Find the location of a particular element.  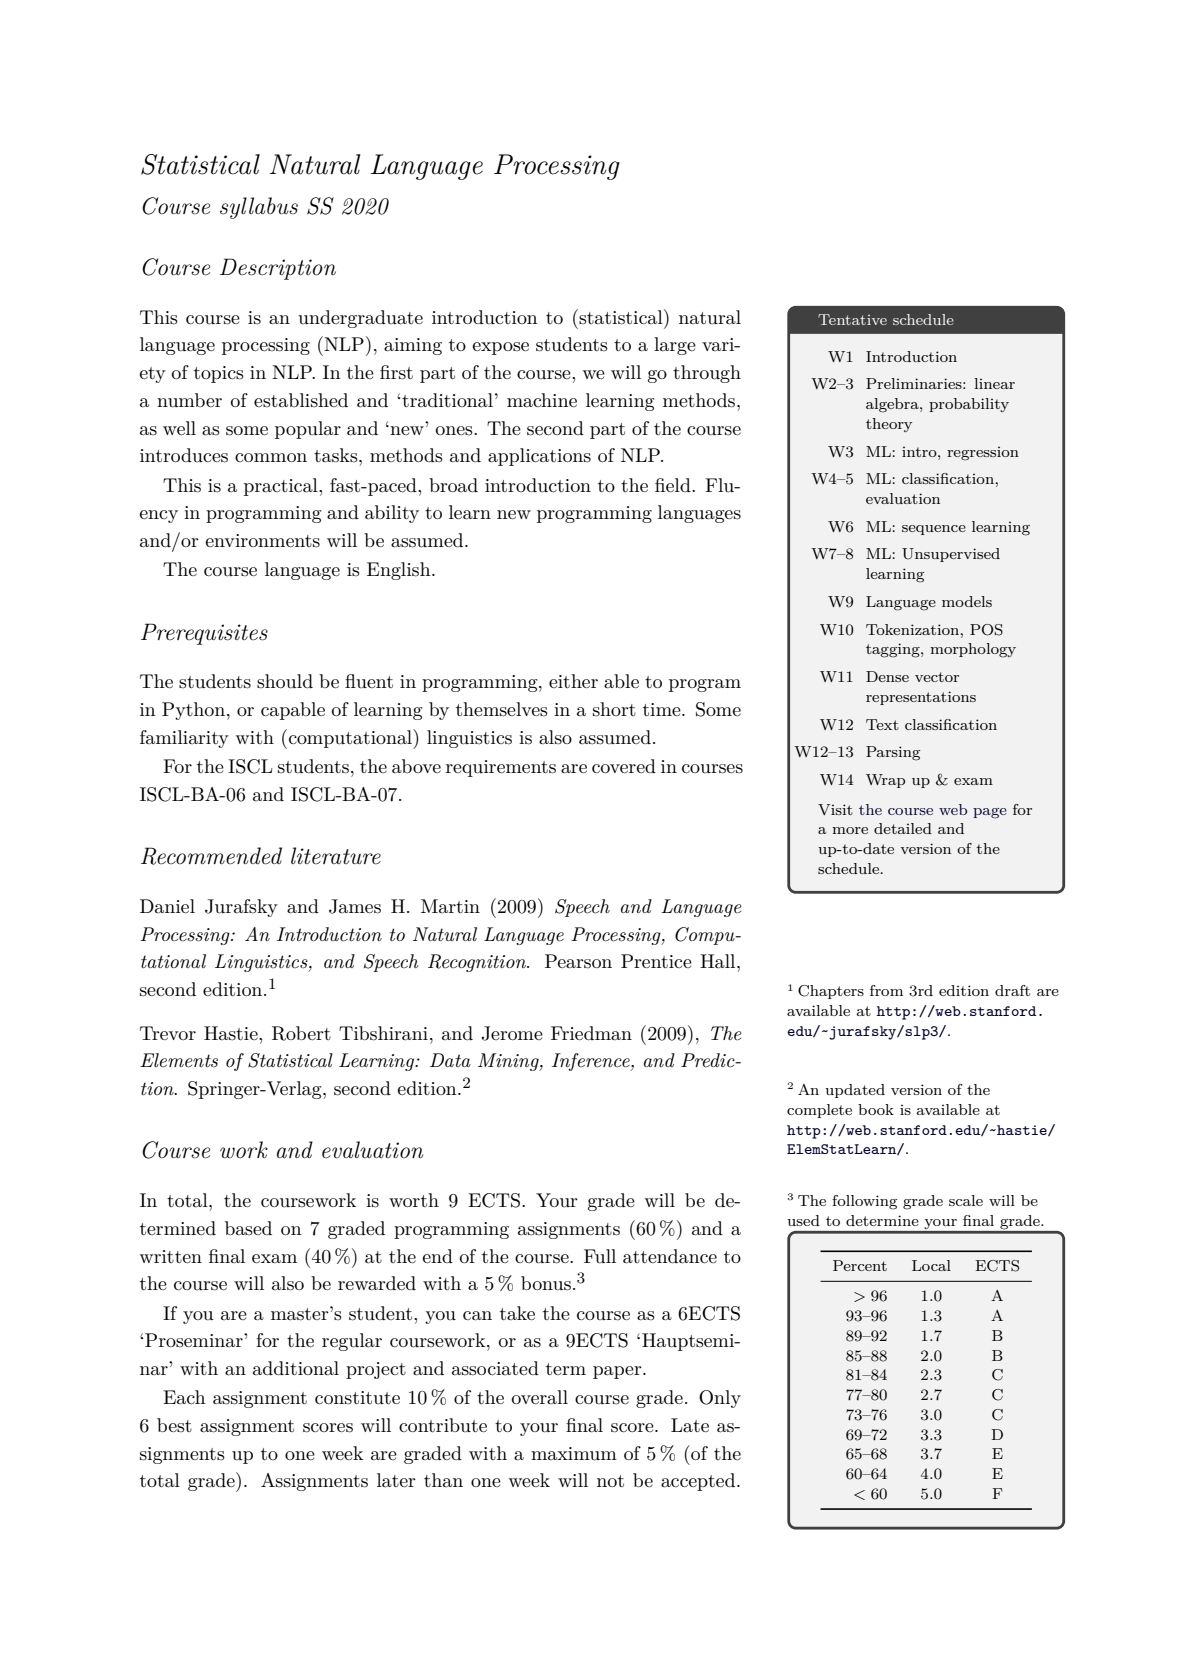

Only is located at coordinates (720, 1399).
